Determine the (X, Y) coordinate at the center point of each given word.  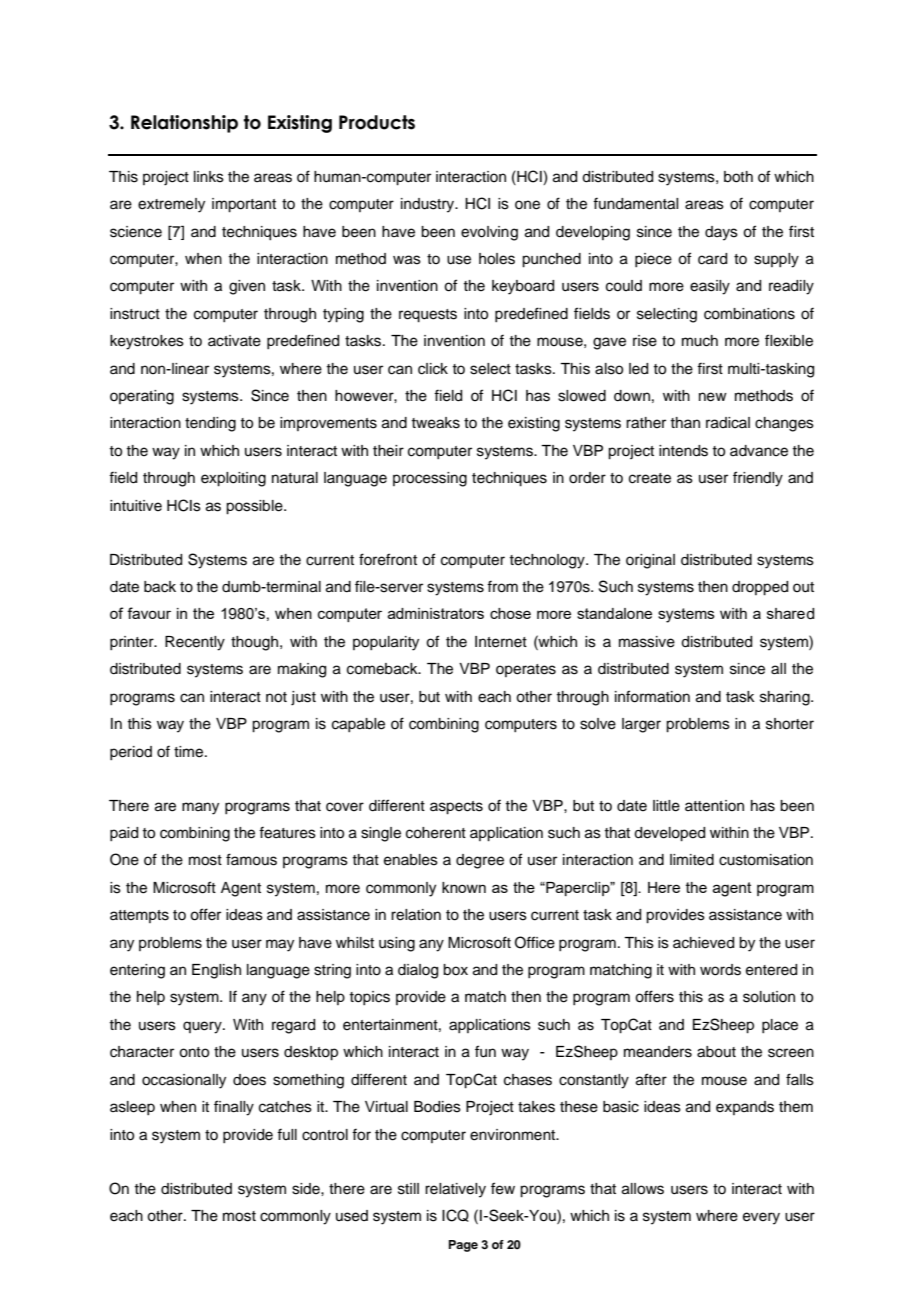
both (738, 177)
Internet (501, 642)
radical (728, 423)
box (455, 970)
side (307, 1189)
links (209, 177)
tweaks (435, 423)
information (652, 696)
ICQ (455, 1215)
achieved (703, 943)
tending (210, 424)
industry (429, 205)
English (216, 971)
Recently (195, 643)
